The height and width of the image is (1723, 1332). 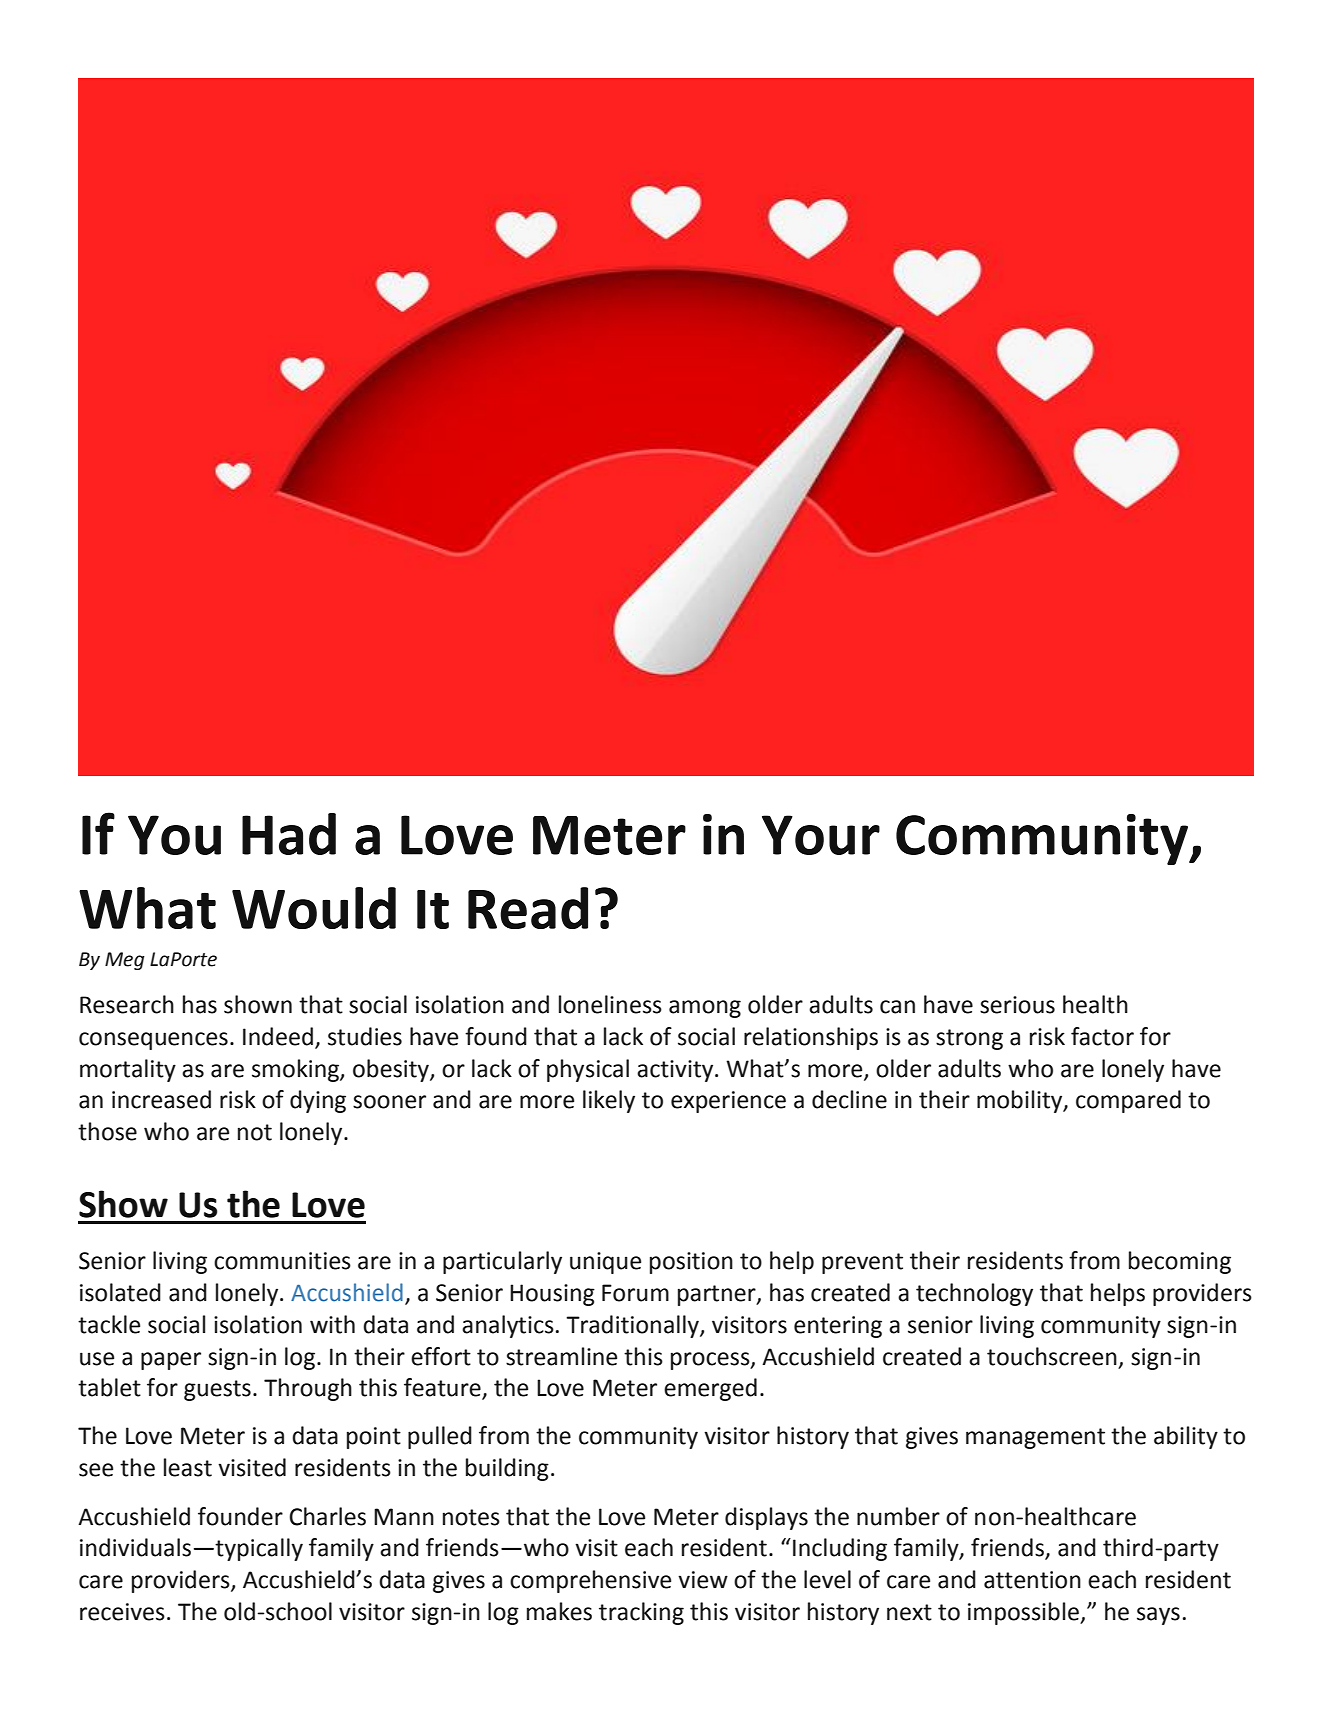 What do you see at coordinates (278, 1036) in the image?
I see `Indeed` at bounding box center [278, 1036].
